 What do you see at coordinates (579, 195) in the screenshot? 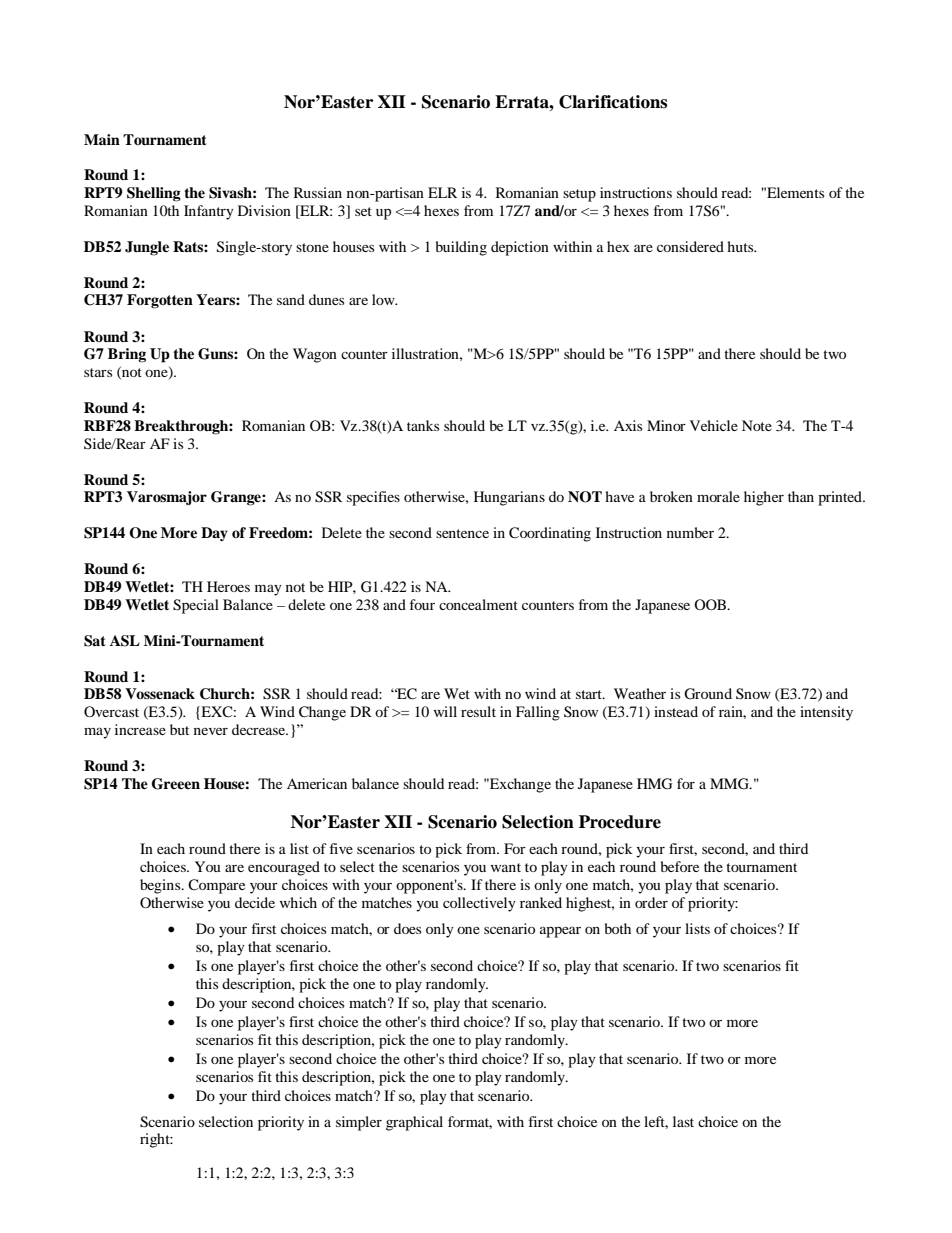
I see `setup` at bounding box center [579, 195].
